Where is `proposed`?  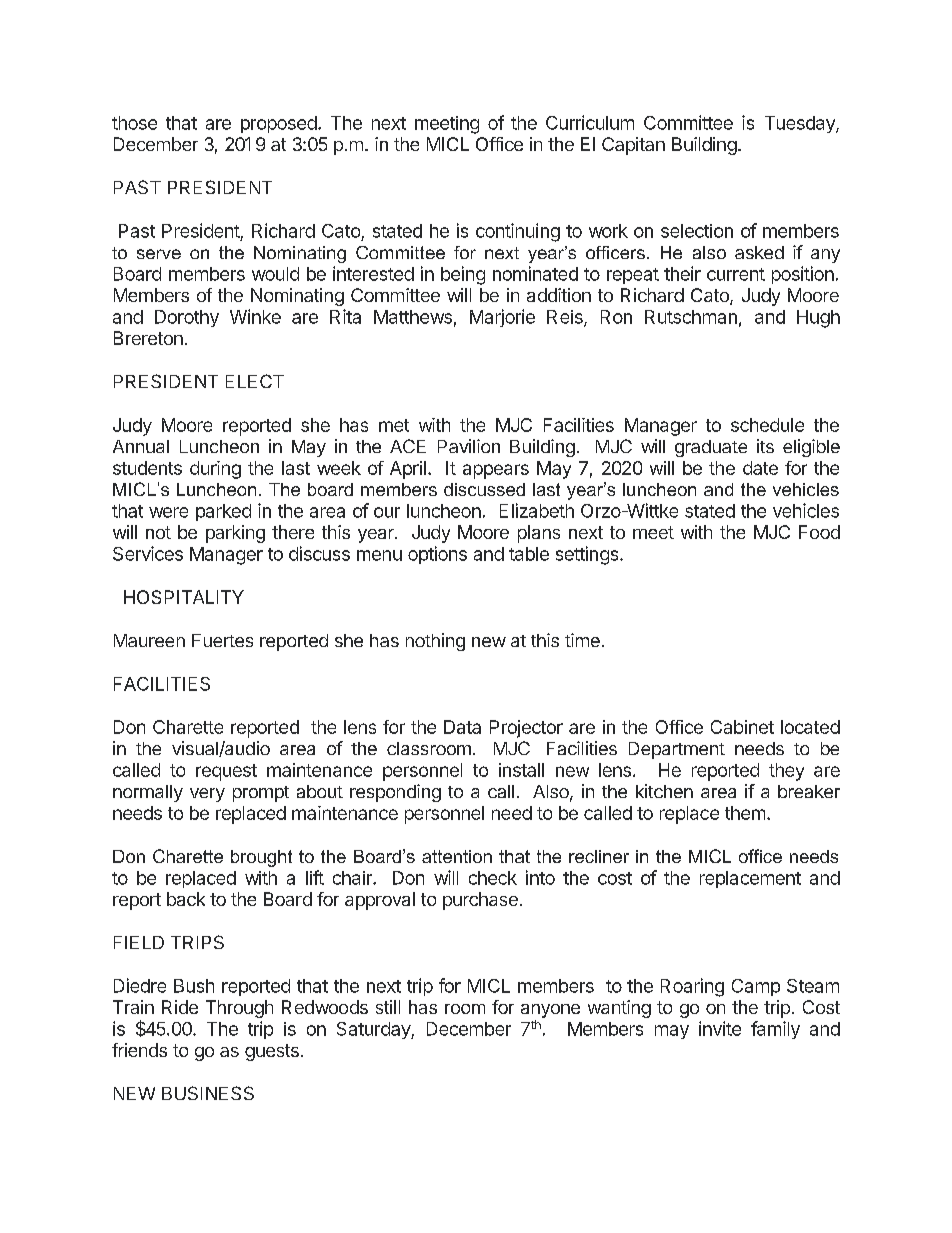
proposed is located at coordinates (279, 124).
